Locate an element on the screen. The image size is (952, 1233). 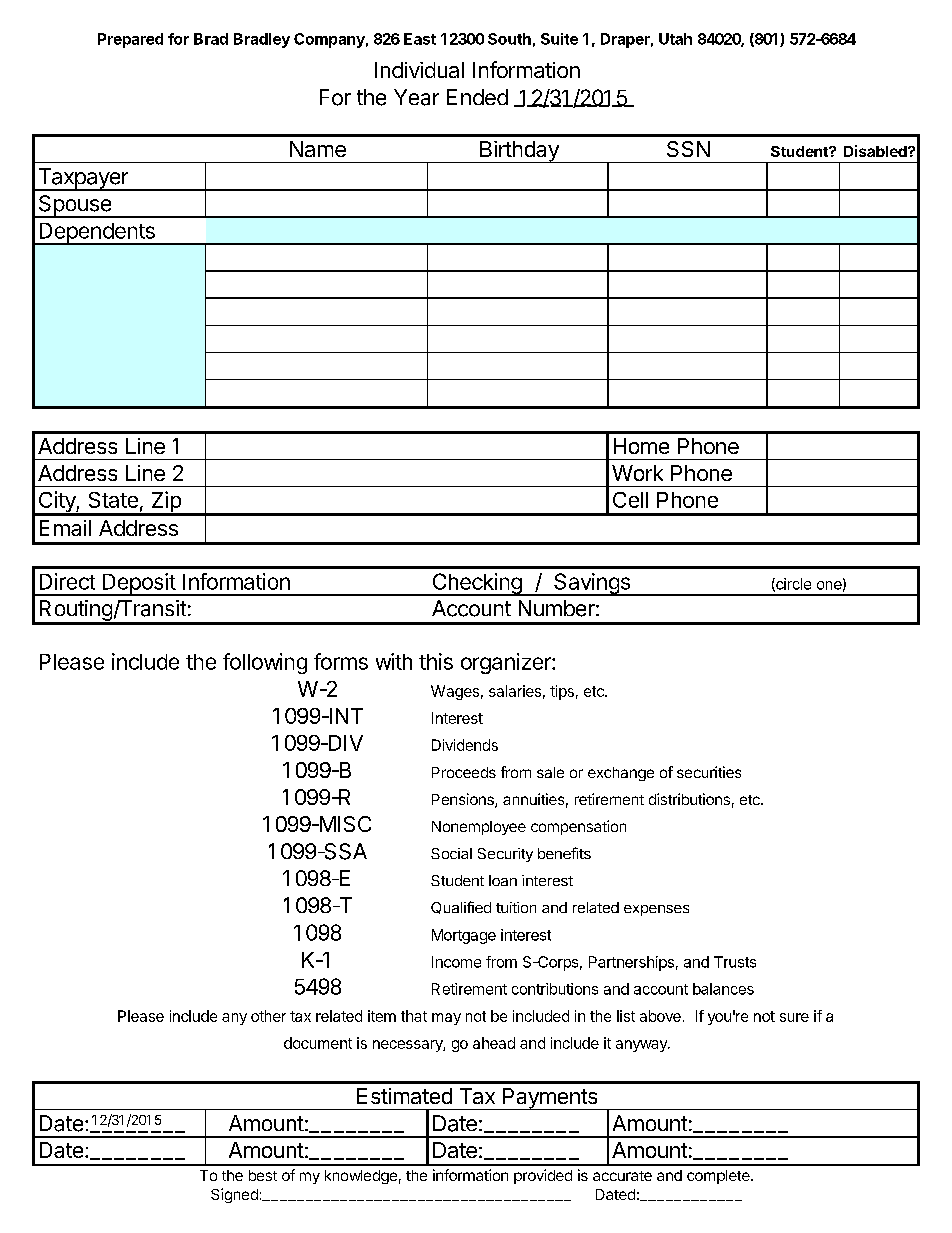
Prepared is located at coordinates (130, 40).
